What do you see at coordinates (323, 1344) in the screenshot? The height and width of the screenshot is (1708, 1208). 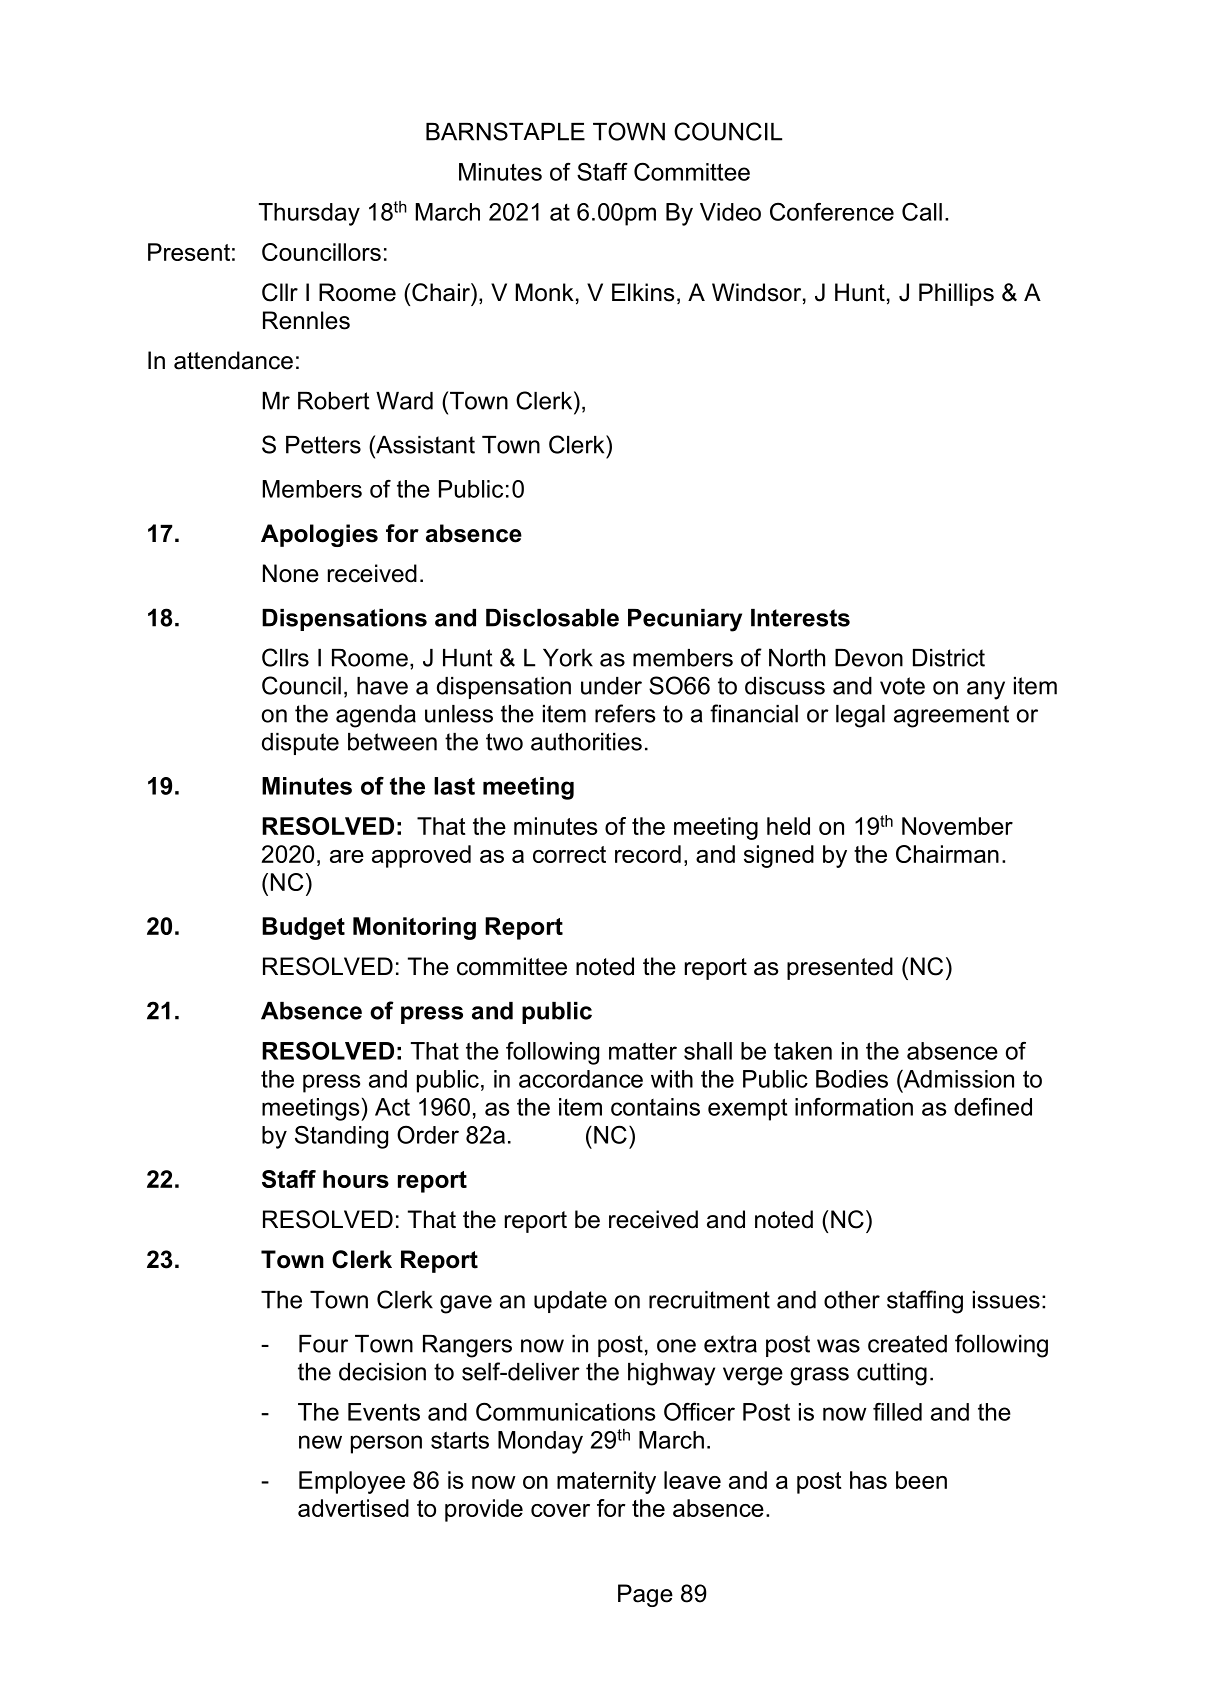 I see `Four` at bounding box center [323, 1344].
